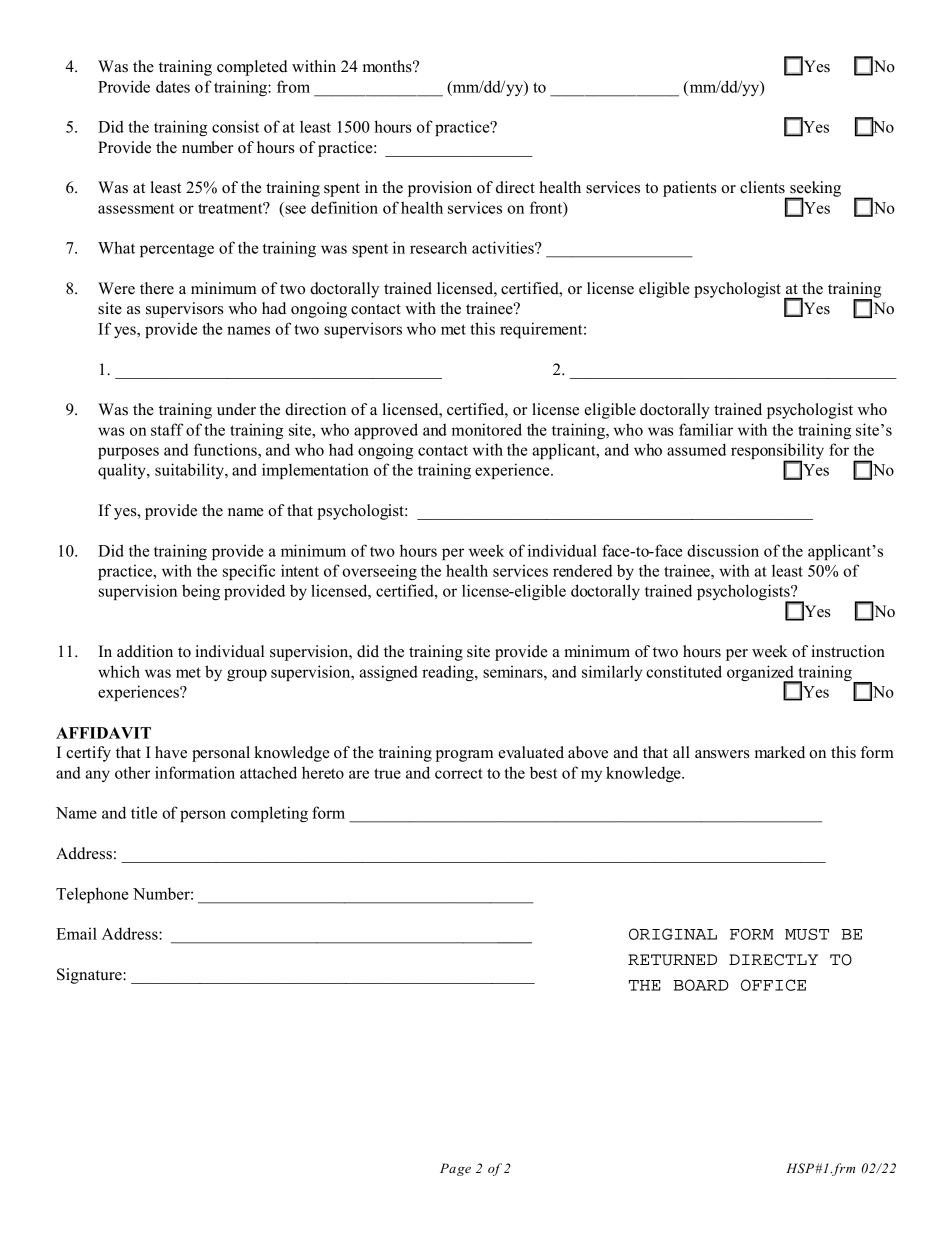  Describe the element at coordinates (90, 976) in the image. I see `Signature` at that location.
